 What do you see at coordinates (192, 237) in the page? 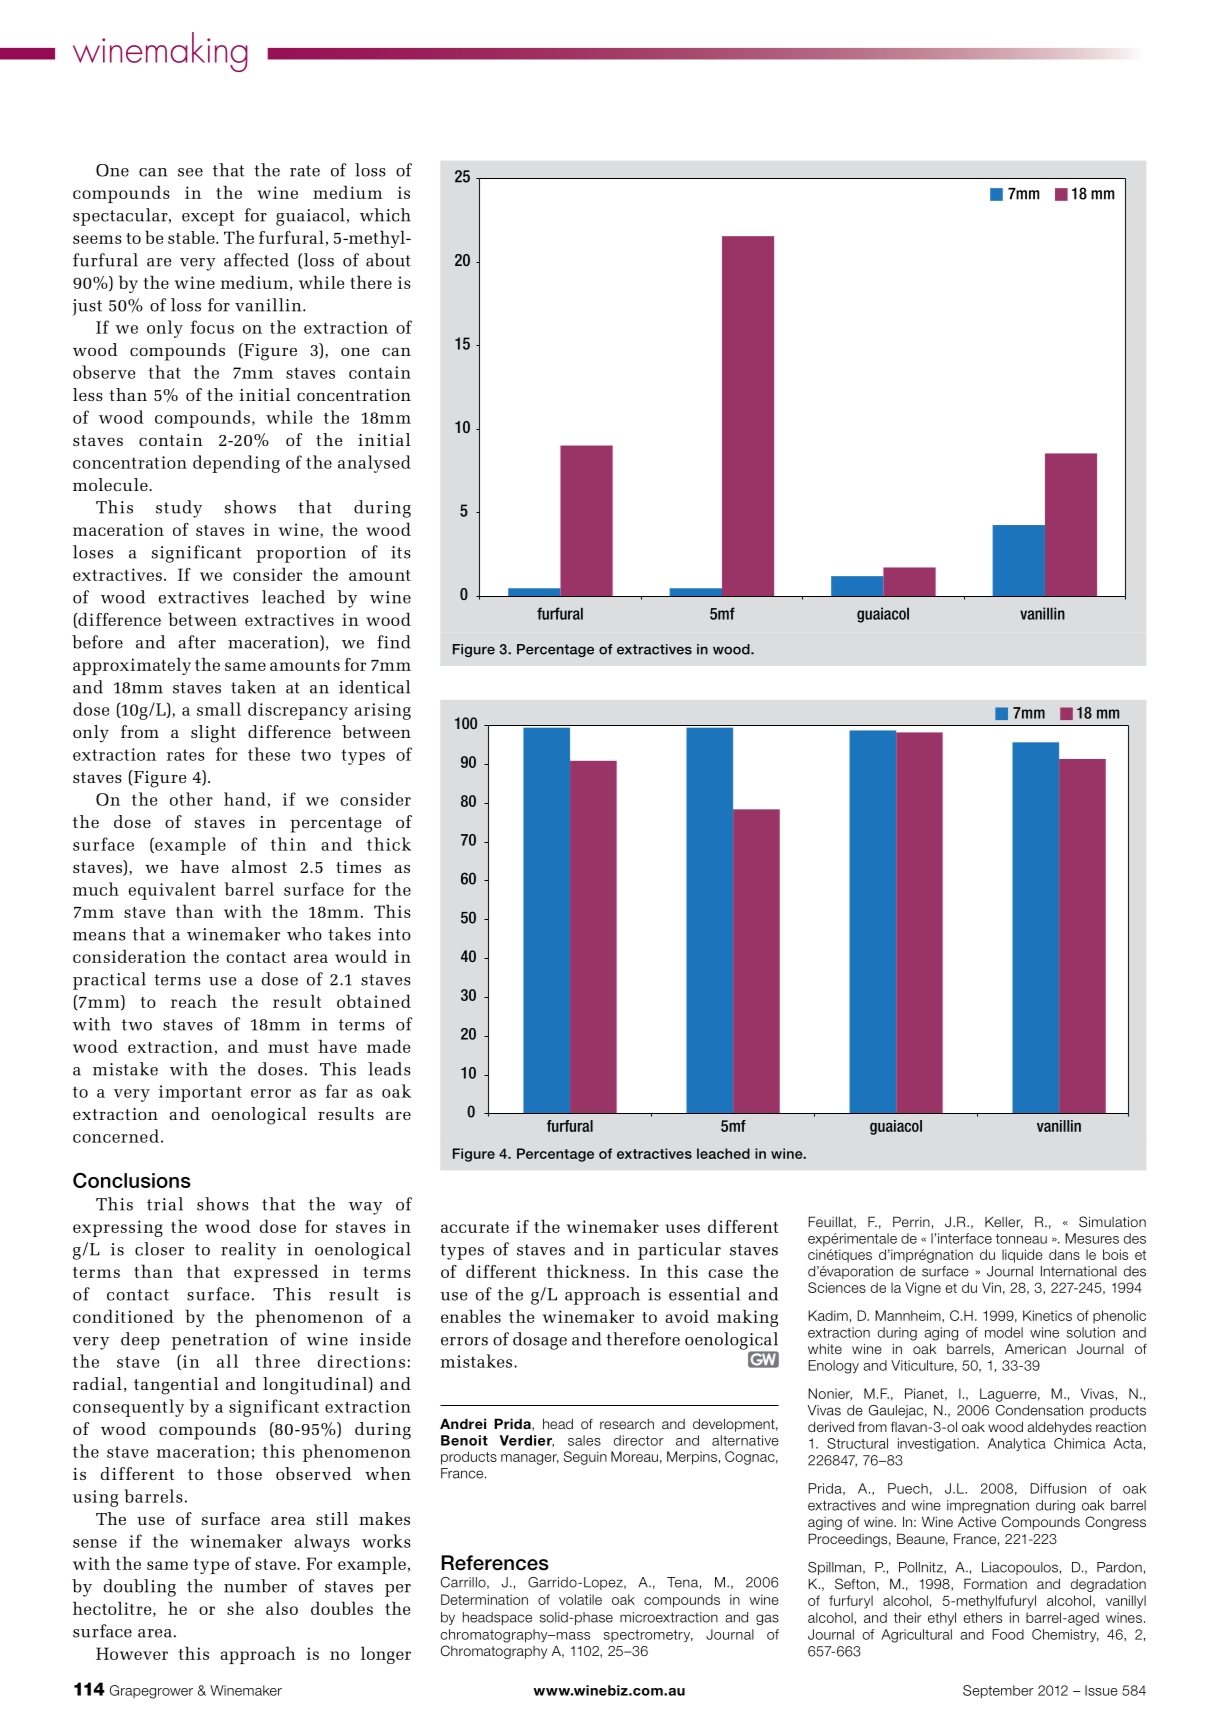
I see `stable` at bounding box center [192, 237].
